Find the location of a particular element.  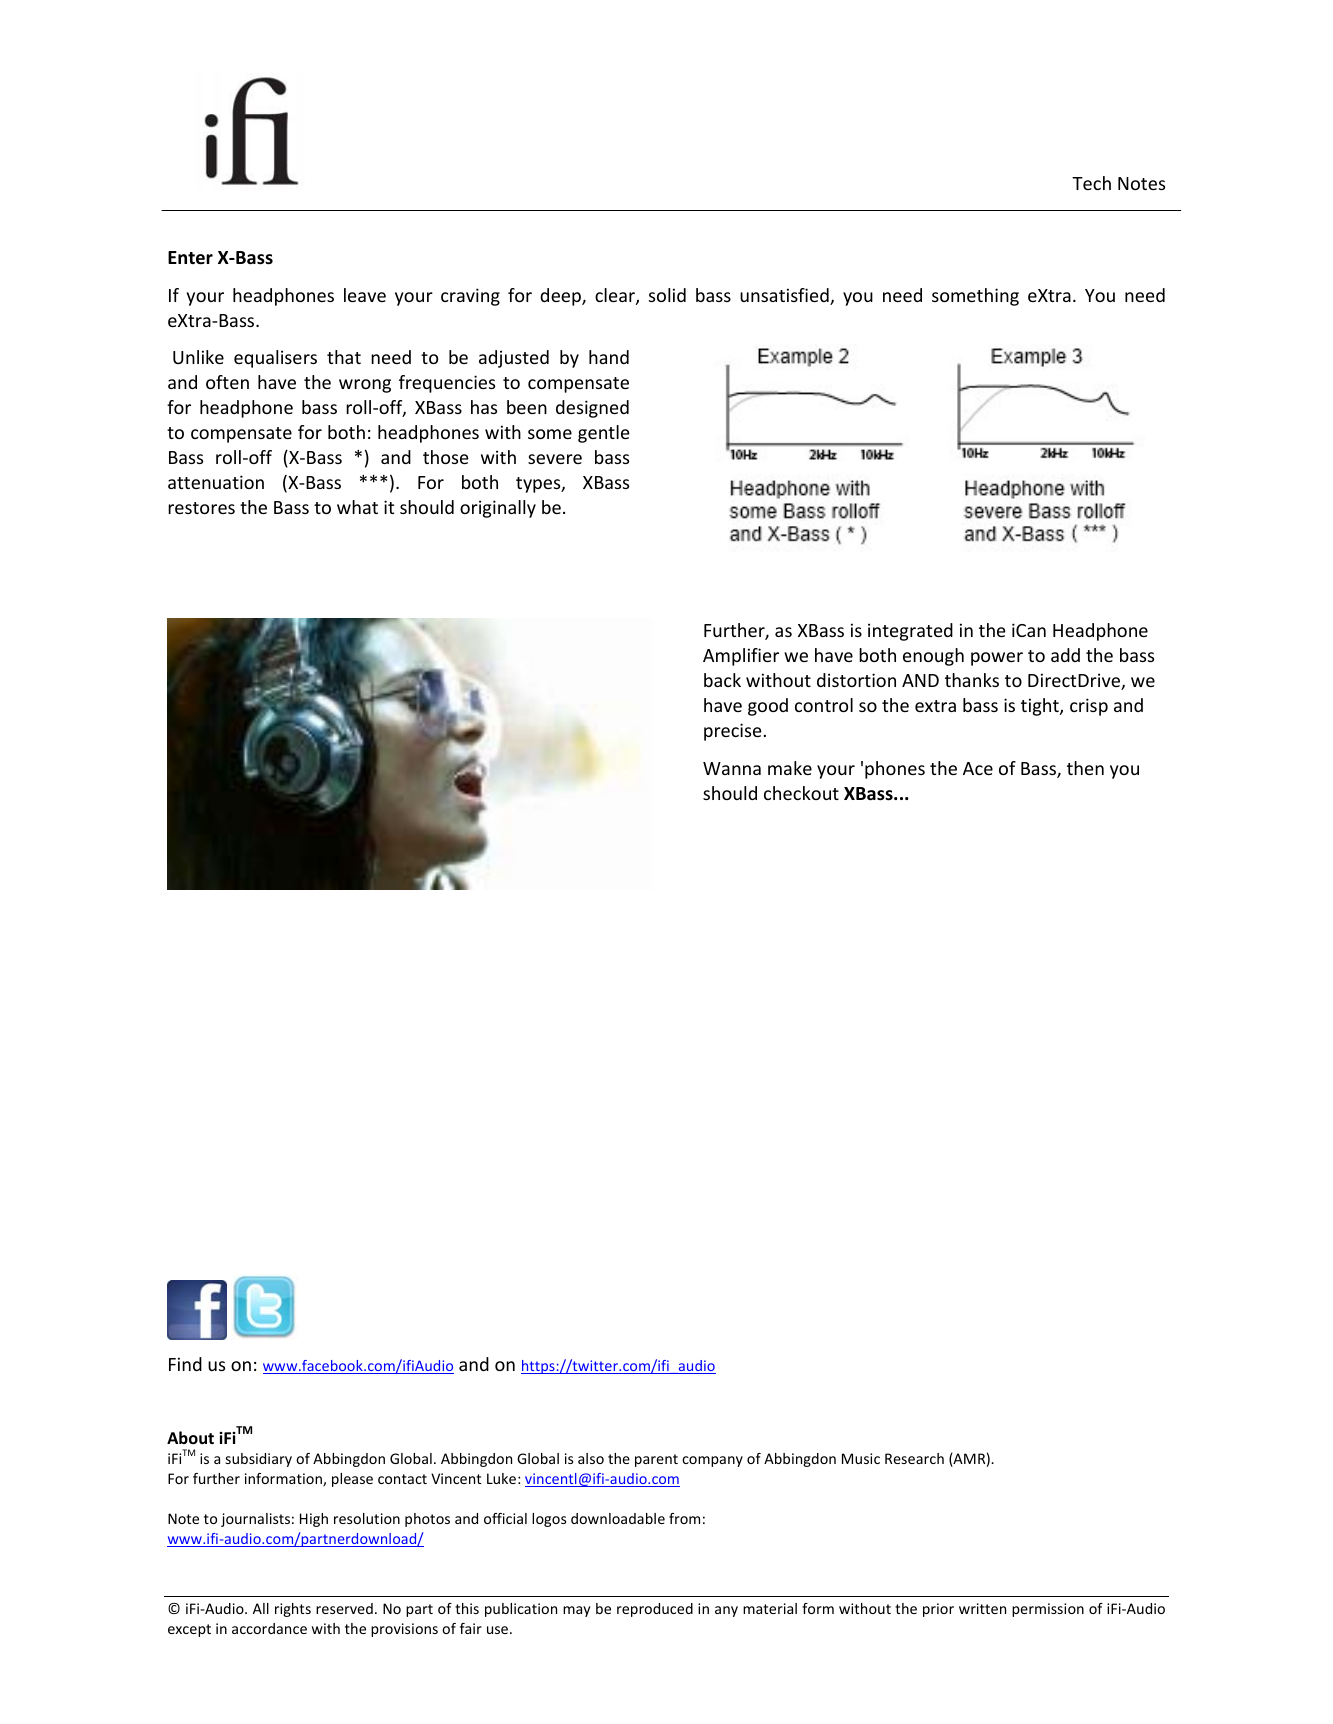

solid is located at coordinates (667, 295).
